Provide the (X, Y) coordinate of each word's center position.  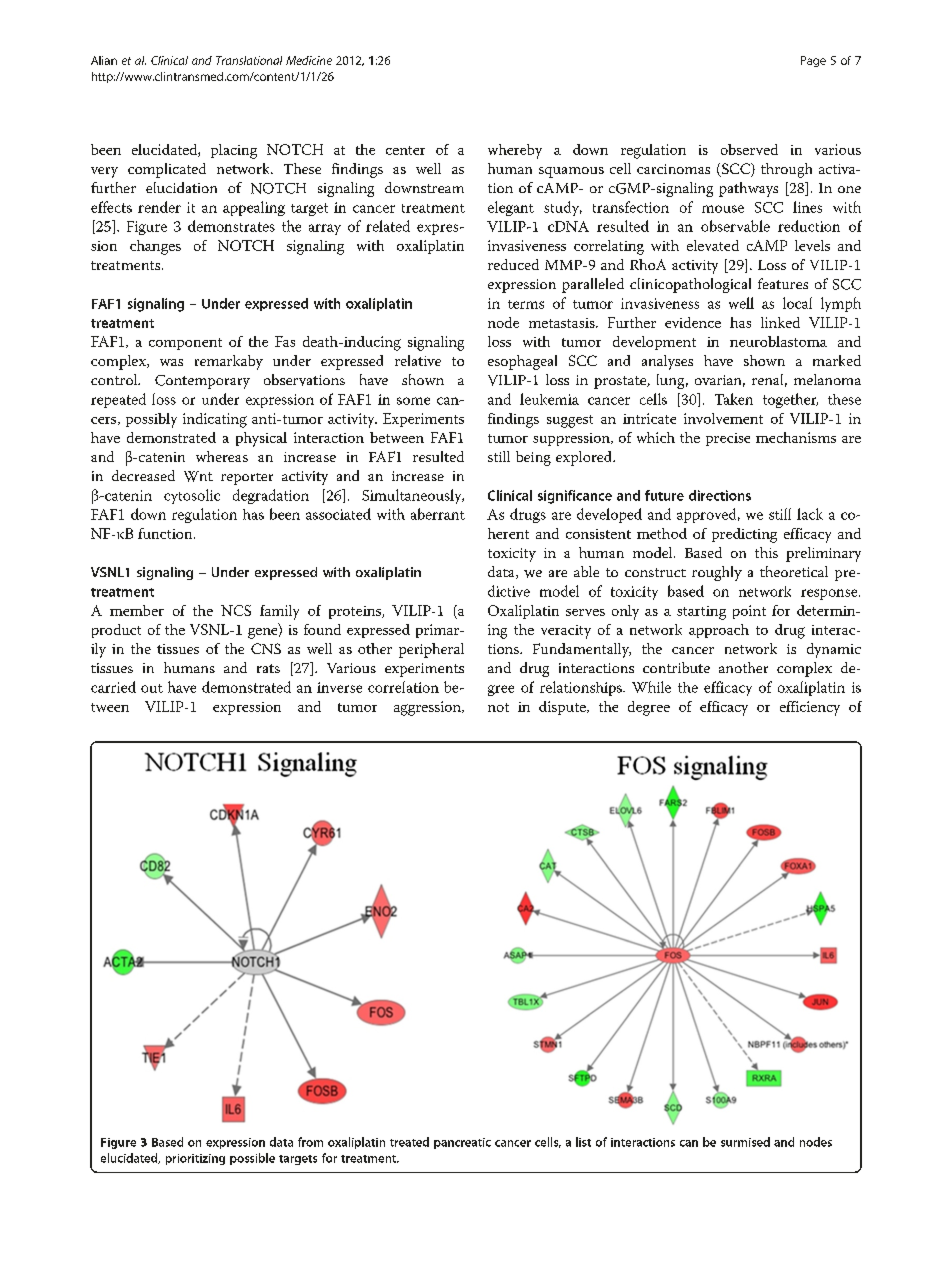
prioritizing (195, 1159)
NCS (236, 610)
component (185, 344)
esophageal (522, 362)
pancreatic (462, 1143)
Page (813, 61)
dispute (563, 708)
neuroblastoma (778, 341)
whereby (515, 151)
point (749, 612)
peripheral (431, 650)
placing (234, 151)
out (152, 688)
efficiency (810, 708)
